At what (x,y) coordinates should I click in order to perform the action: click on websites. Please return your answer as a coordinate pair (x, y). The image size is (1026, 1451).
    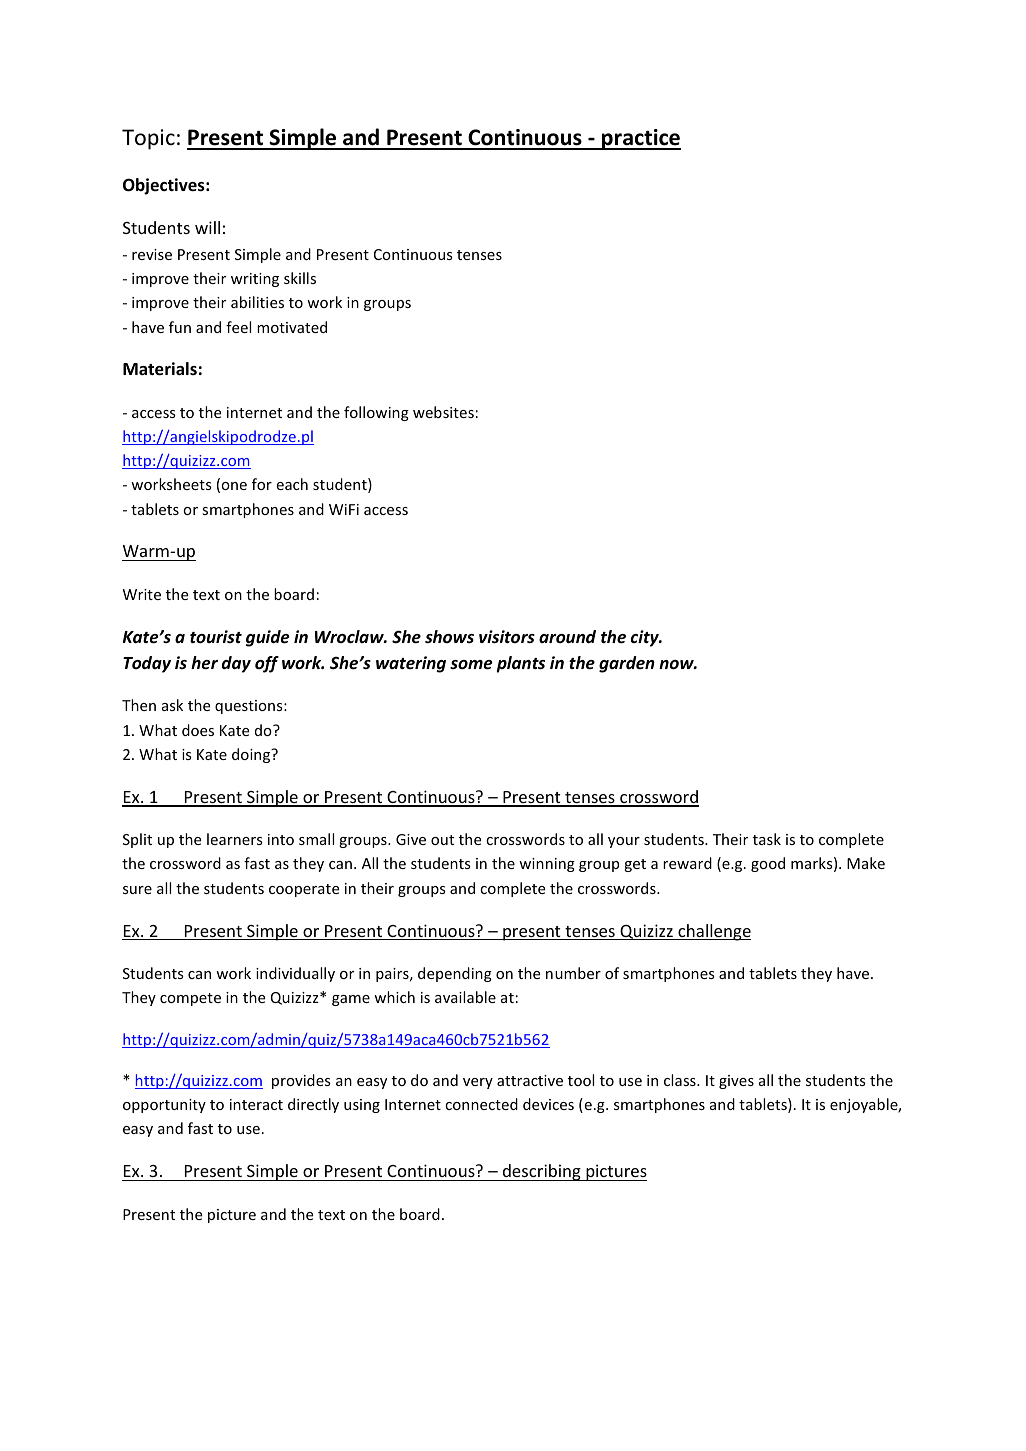
    Looking at the image, I should click on (443, 412).
